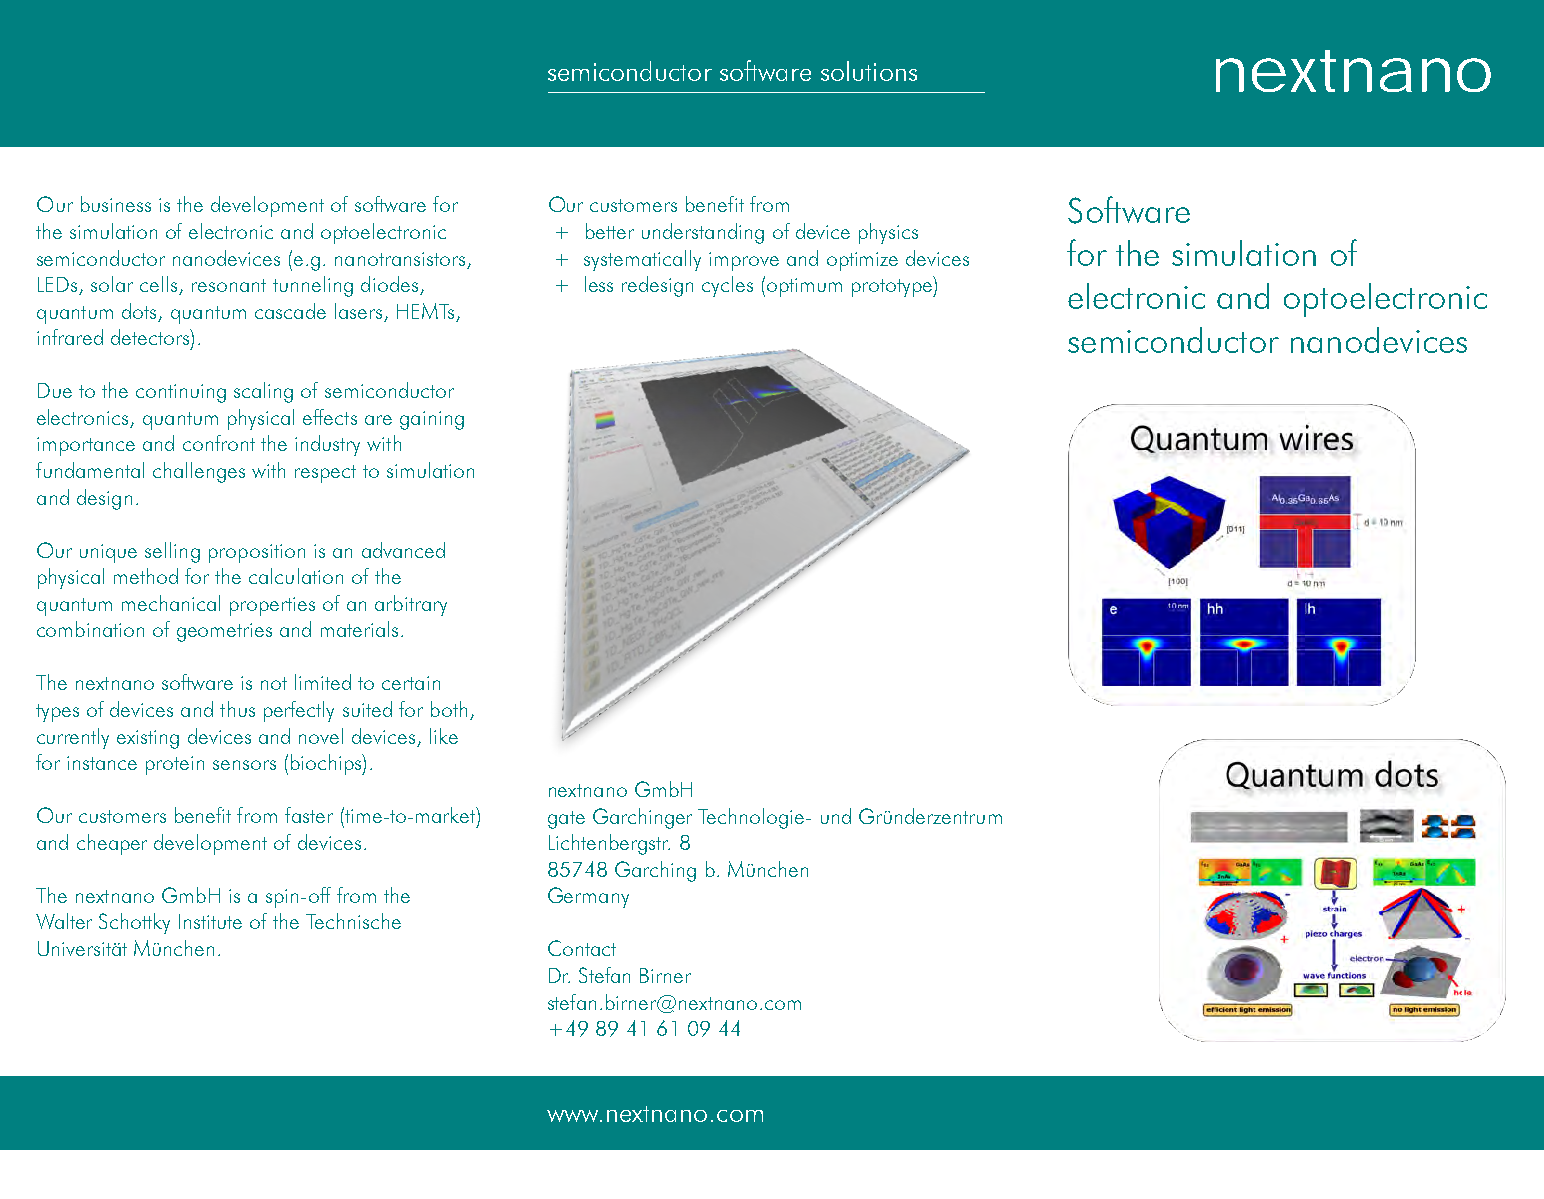 Image resolution: width=1544 pixels, height=1199 pixels. What do you see at coordinates (116, 204) in the page?
I see `business` at bounding box center [116, 204].
